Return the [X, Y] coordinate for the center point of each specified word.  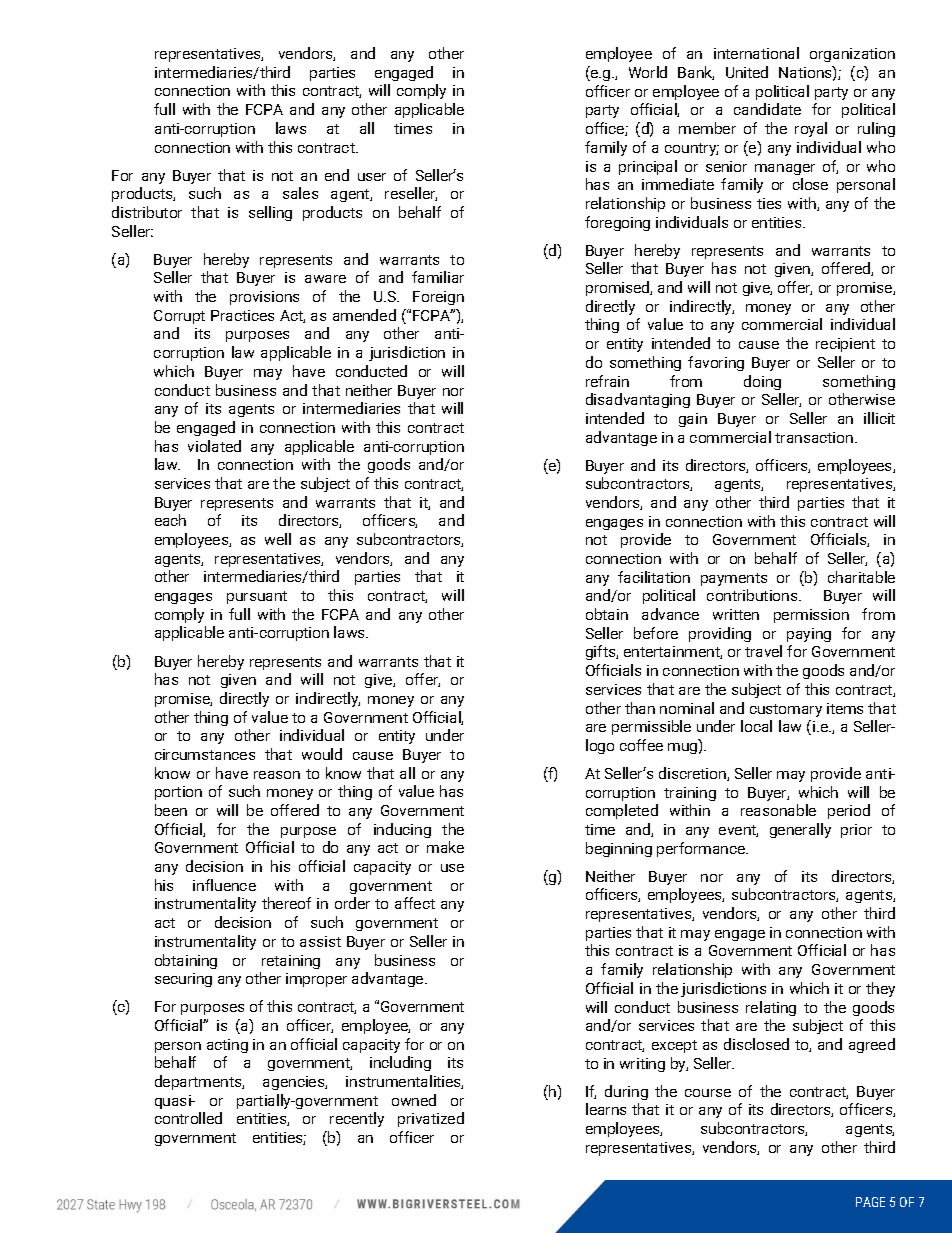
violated [214, 446]
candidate [767, 109]
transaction [815, 437]
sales [300, 193]
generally [800, 830]
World [648, 72]
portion [178, 793]
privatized [431, 1119]
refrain [607, 381]
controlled [188, 1118]
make [445, 847]
